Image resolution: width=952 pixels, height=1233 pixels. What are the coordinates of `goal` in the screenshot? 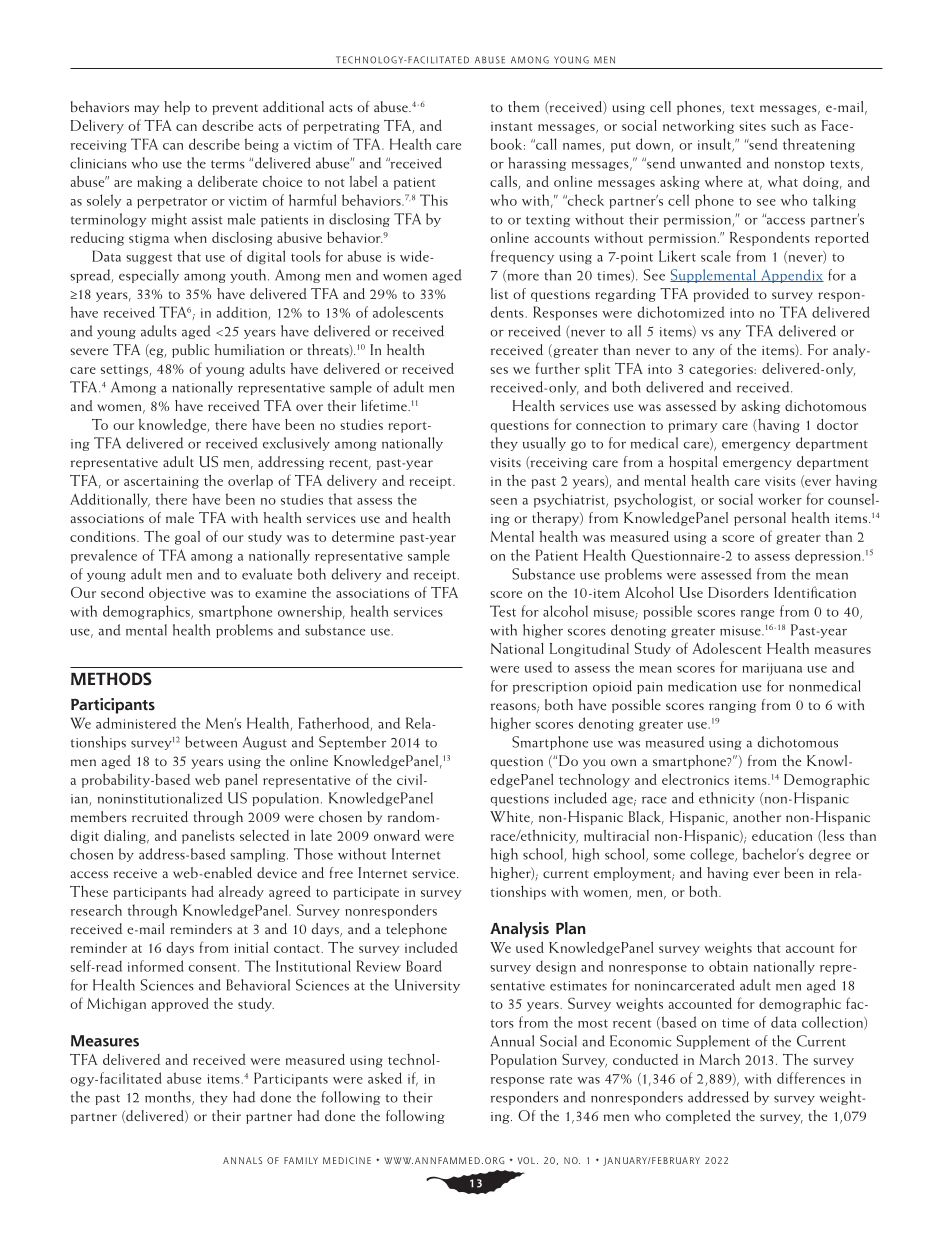 It's located at (187, 538).
